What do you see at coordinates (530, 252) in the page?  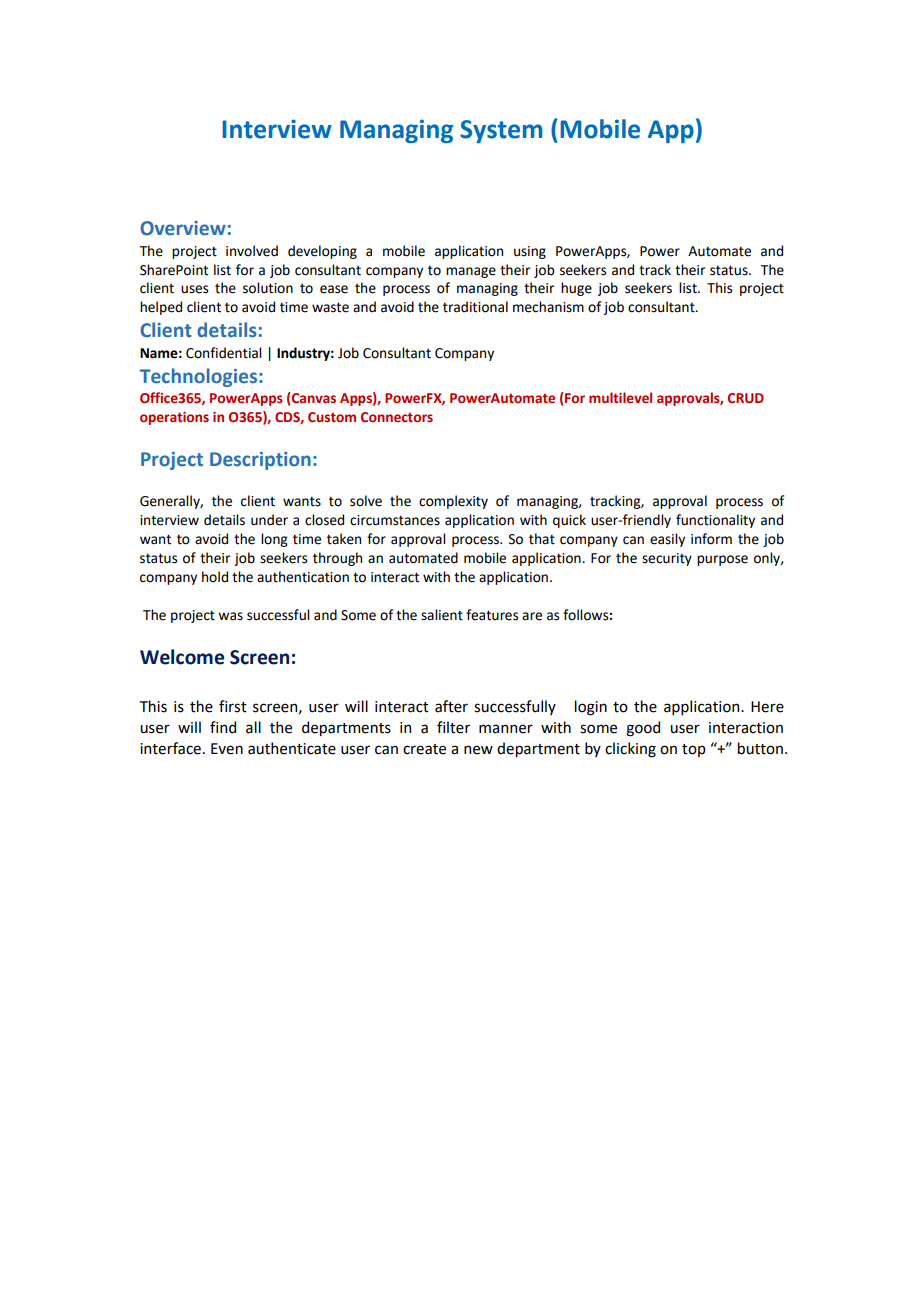 I see `using` at bounding box center [530, 252].
